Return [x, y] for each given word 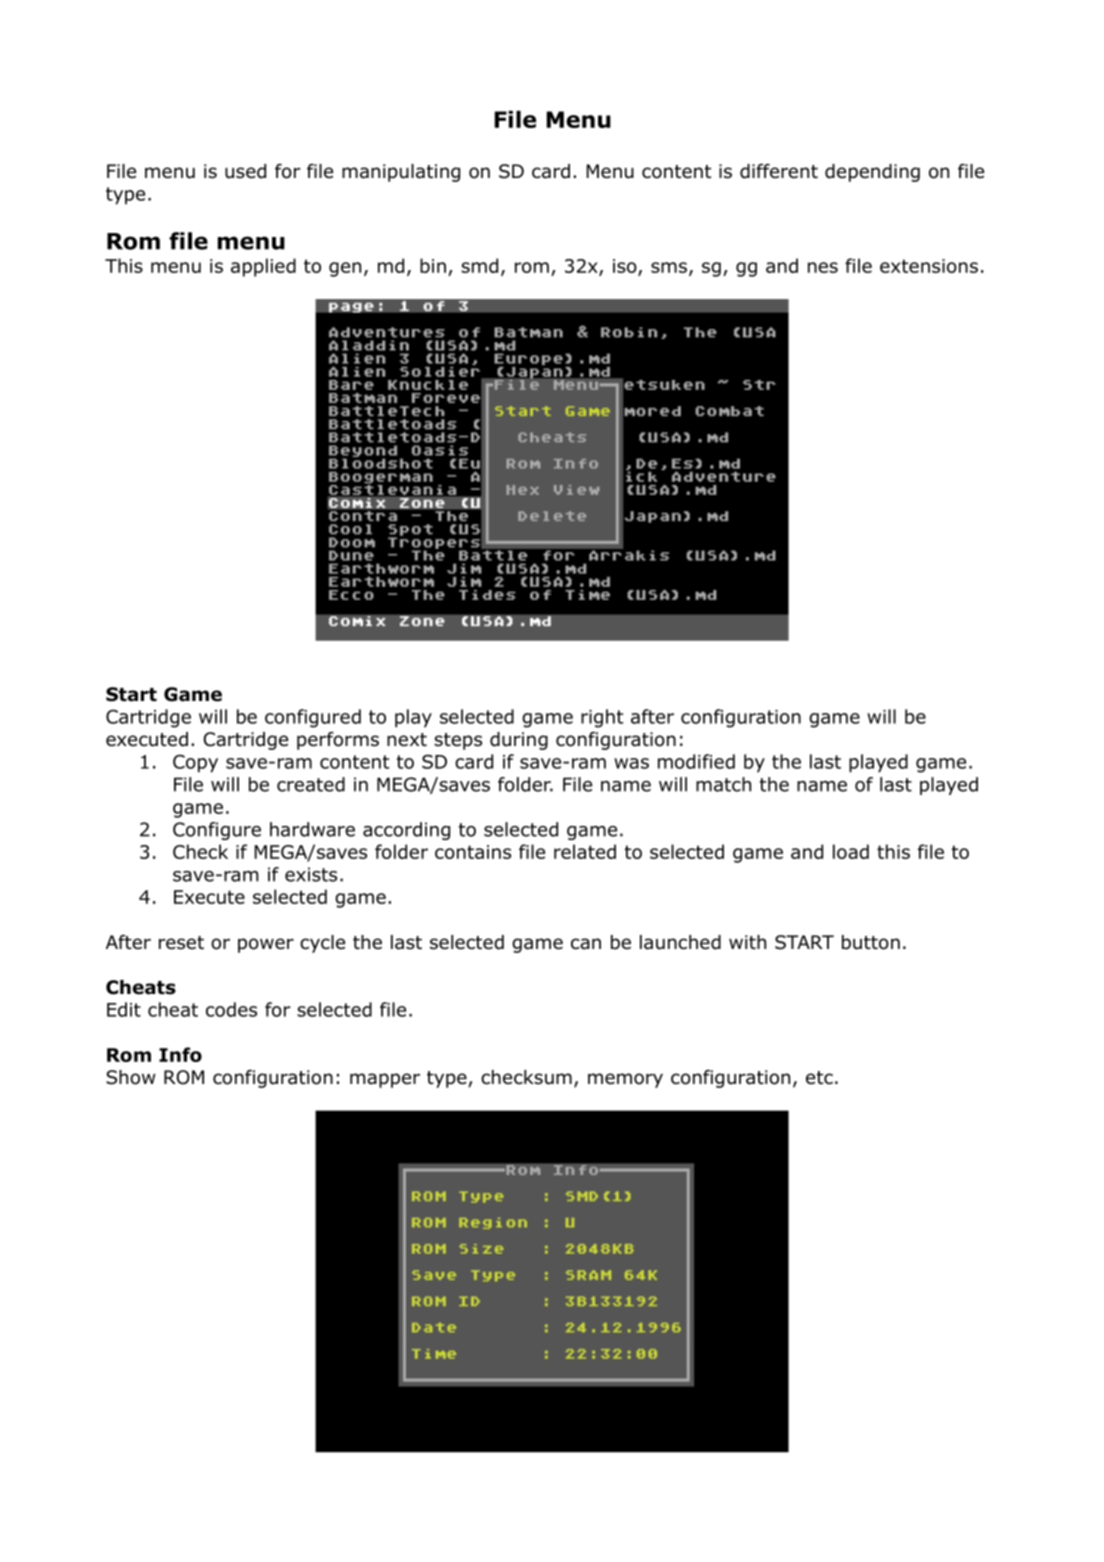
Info [180, 1054]
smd [479, 265]
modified [696, 761]
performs [338, 741]
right [602, 718]
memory [625, 1080]
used [245, 171]
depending [872, 173]
